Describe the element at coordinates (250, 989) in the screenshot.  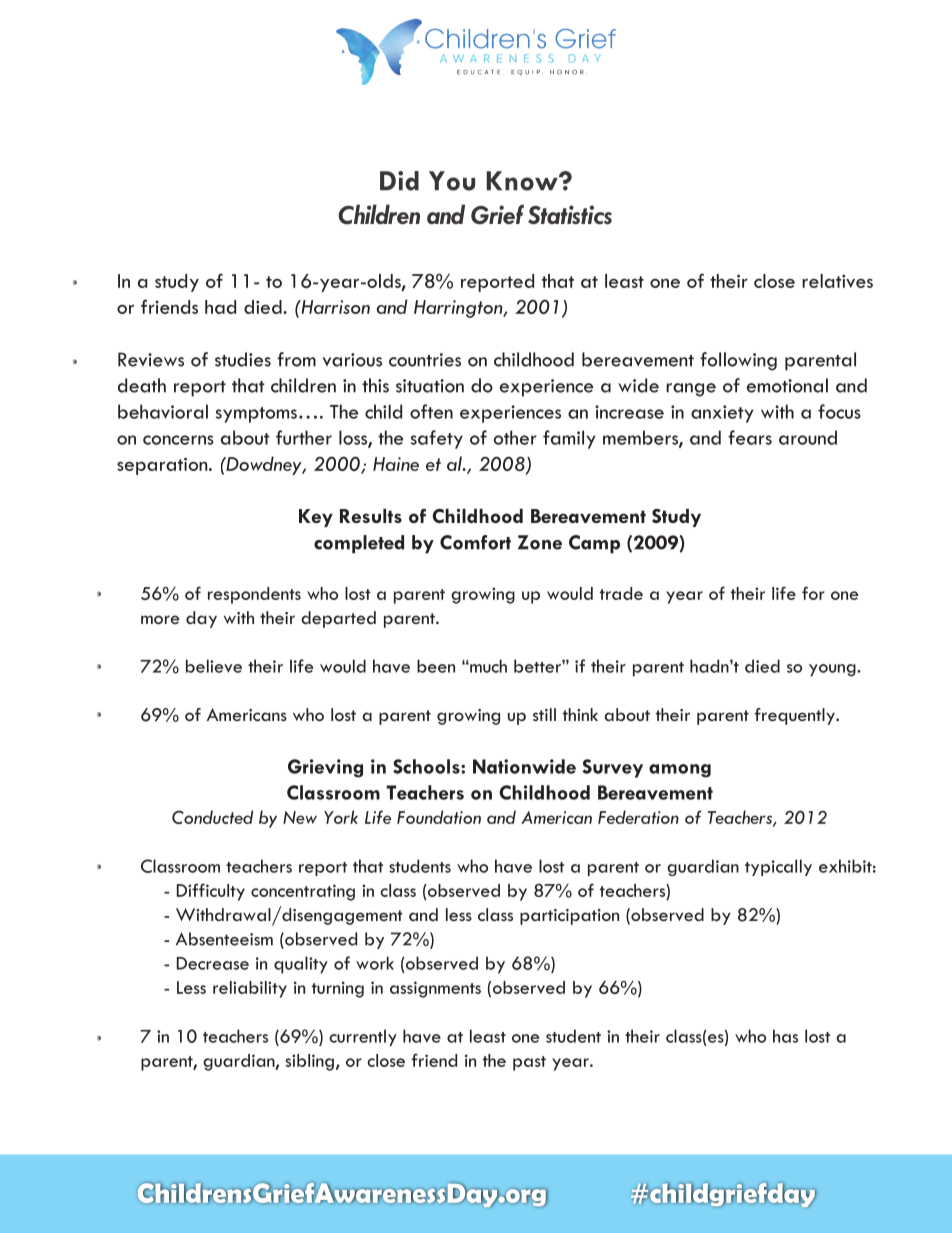
I see `reliability` at that location.
